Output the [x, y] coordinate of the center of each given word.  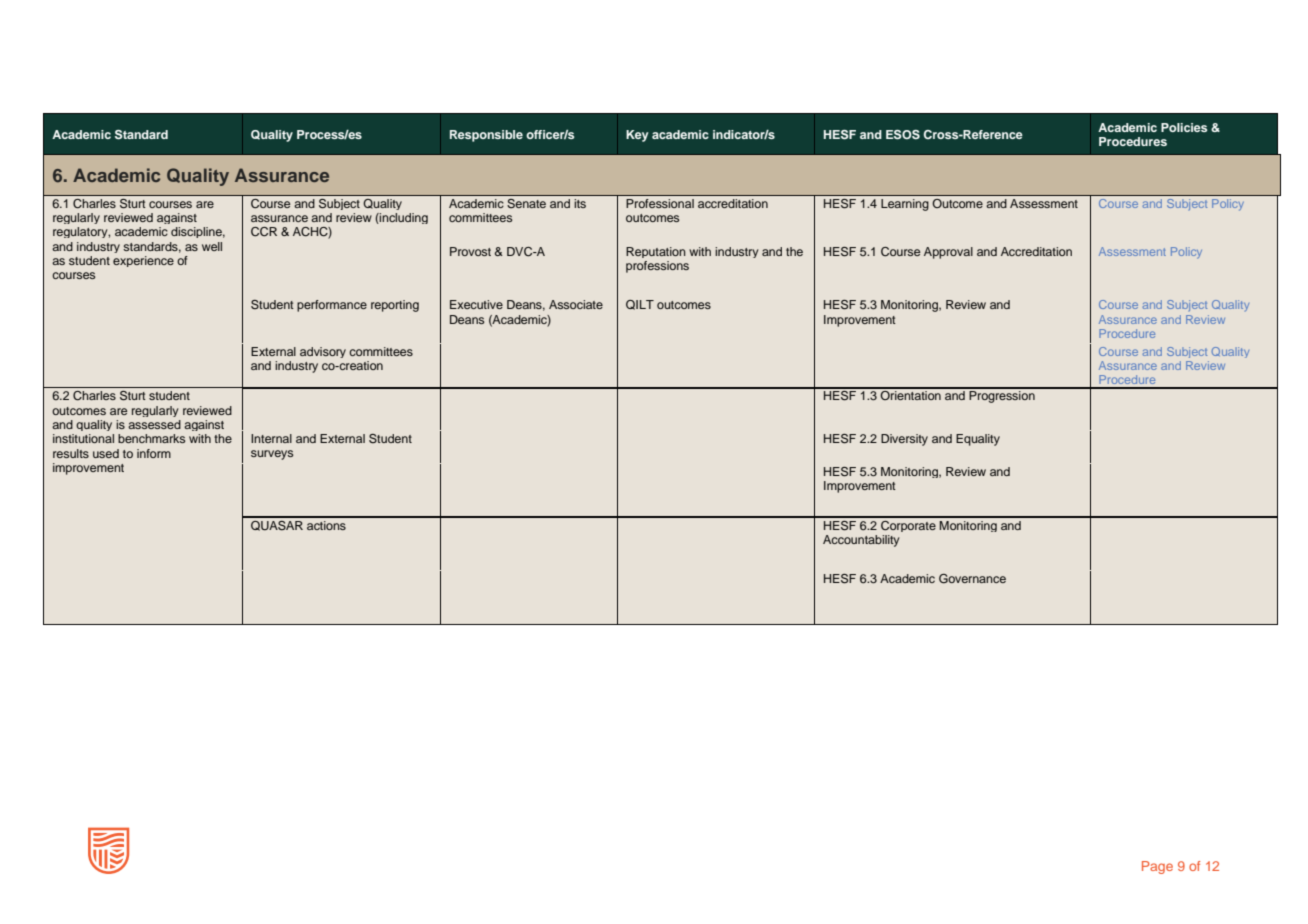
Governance [972, 579]
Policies [1184, 127]
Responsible [486, 136]
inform [154, 453]
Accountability [861, 541]
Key [637, 136]
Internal [271, 438]
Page [1157, 867]
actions [326, 525]
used [106, 453]
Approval [948, 253]
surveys [272, 455]
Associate [576, 304]
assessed [154, 424]
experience [143, 261]
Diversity [904, 440]
